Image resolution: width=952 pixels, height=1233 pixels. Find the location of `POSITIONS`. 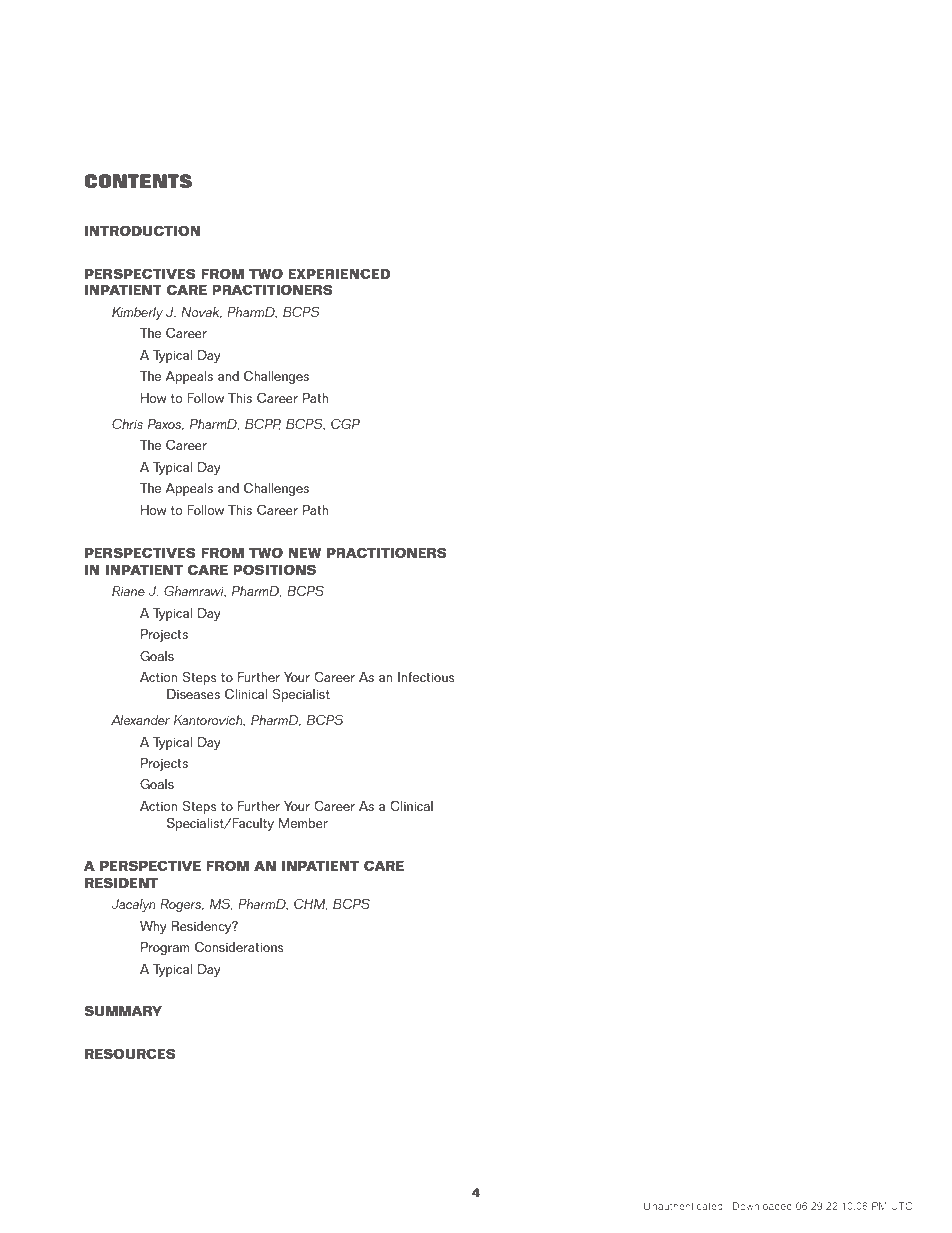

POSITIONS is located at coordinates (274, 569).
